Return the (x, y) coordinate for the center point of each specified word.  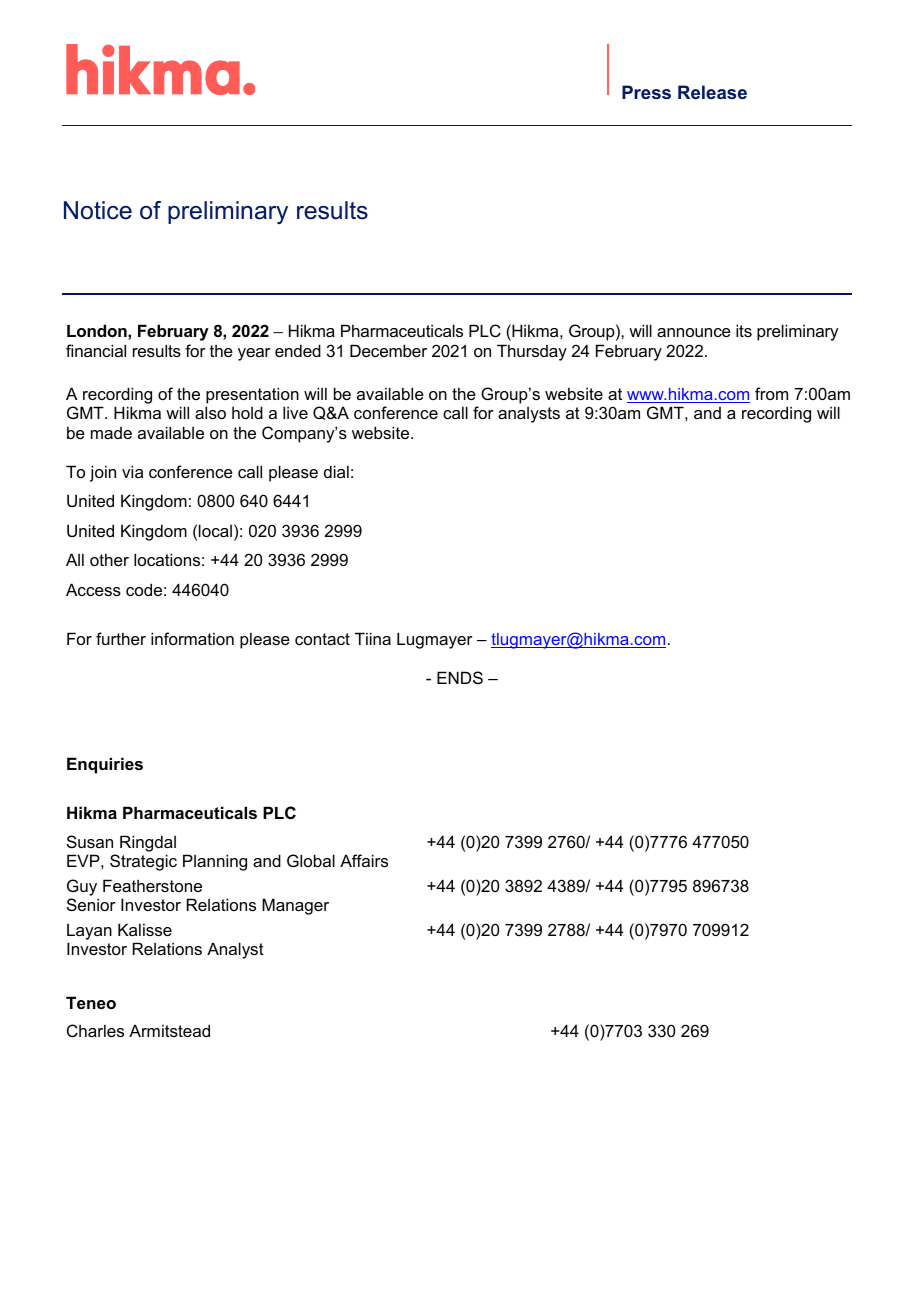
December (388, 350)
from (771, 393)
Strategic (143, 862)
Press (646, 92)
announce (694, 332)
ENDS (460, 677)
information (192, 638)
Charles (95, 1030)
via (132, 471)
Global (311, 860)
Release (712, 92)
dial (336, 471)
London (98, 330)
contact (322, 639)
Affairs (364, 860)
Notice (98, 210)
